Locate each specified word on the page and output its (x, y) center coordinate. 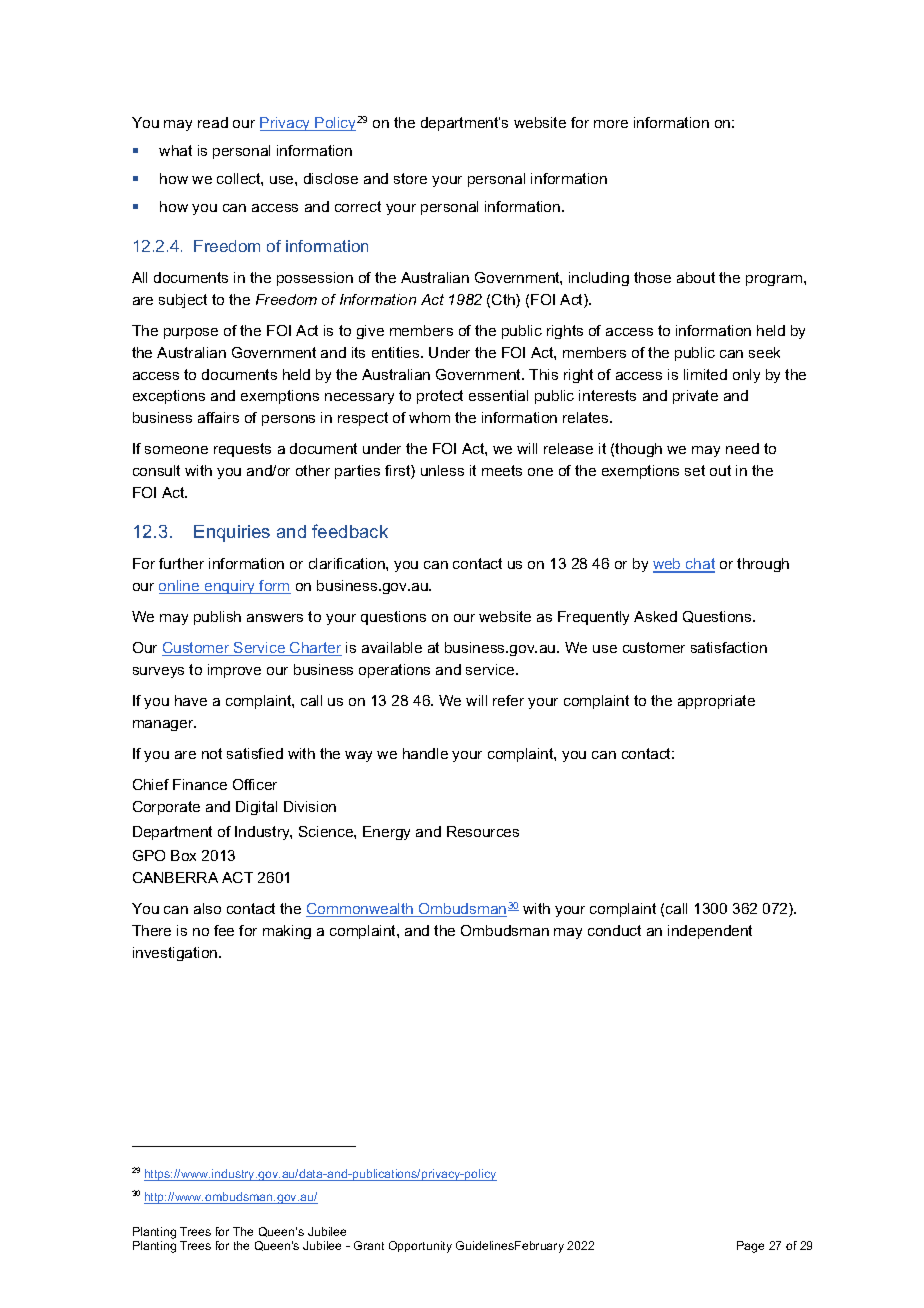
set (695, 470)
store (410, 178)
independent (710, 932)
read (213, 122)
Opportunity (420, 1247)
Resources (483, 831)
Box (183, 855)
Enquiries (232, 533)
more (611, 124)
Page (750, 1247)
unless (442, 470)
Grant (369, 1245)
